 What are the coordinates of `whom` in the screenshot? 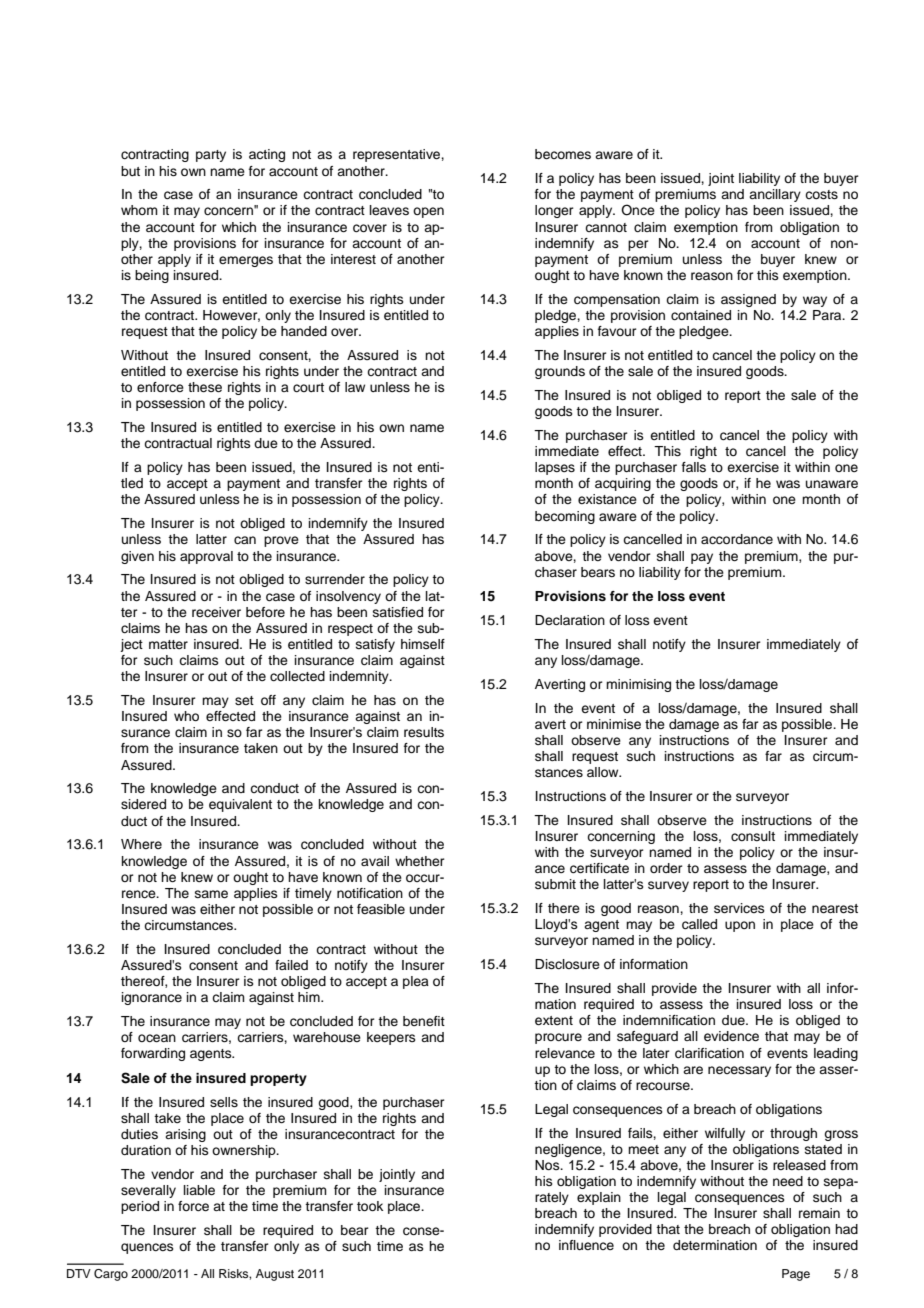 It's located at (139, 210).
